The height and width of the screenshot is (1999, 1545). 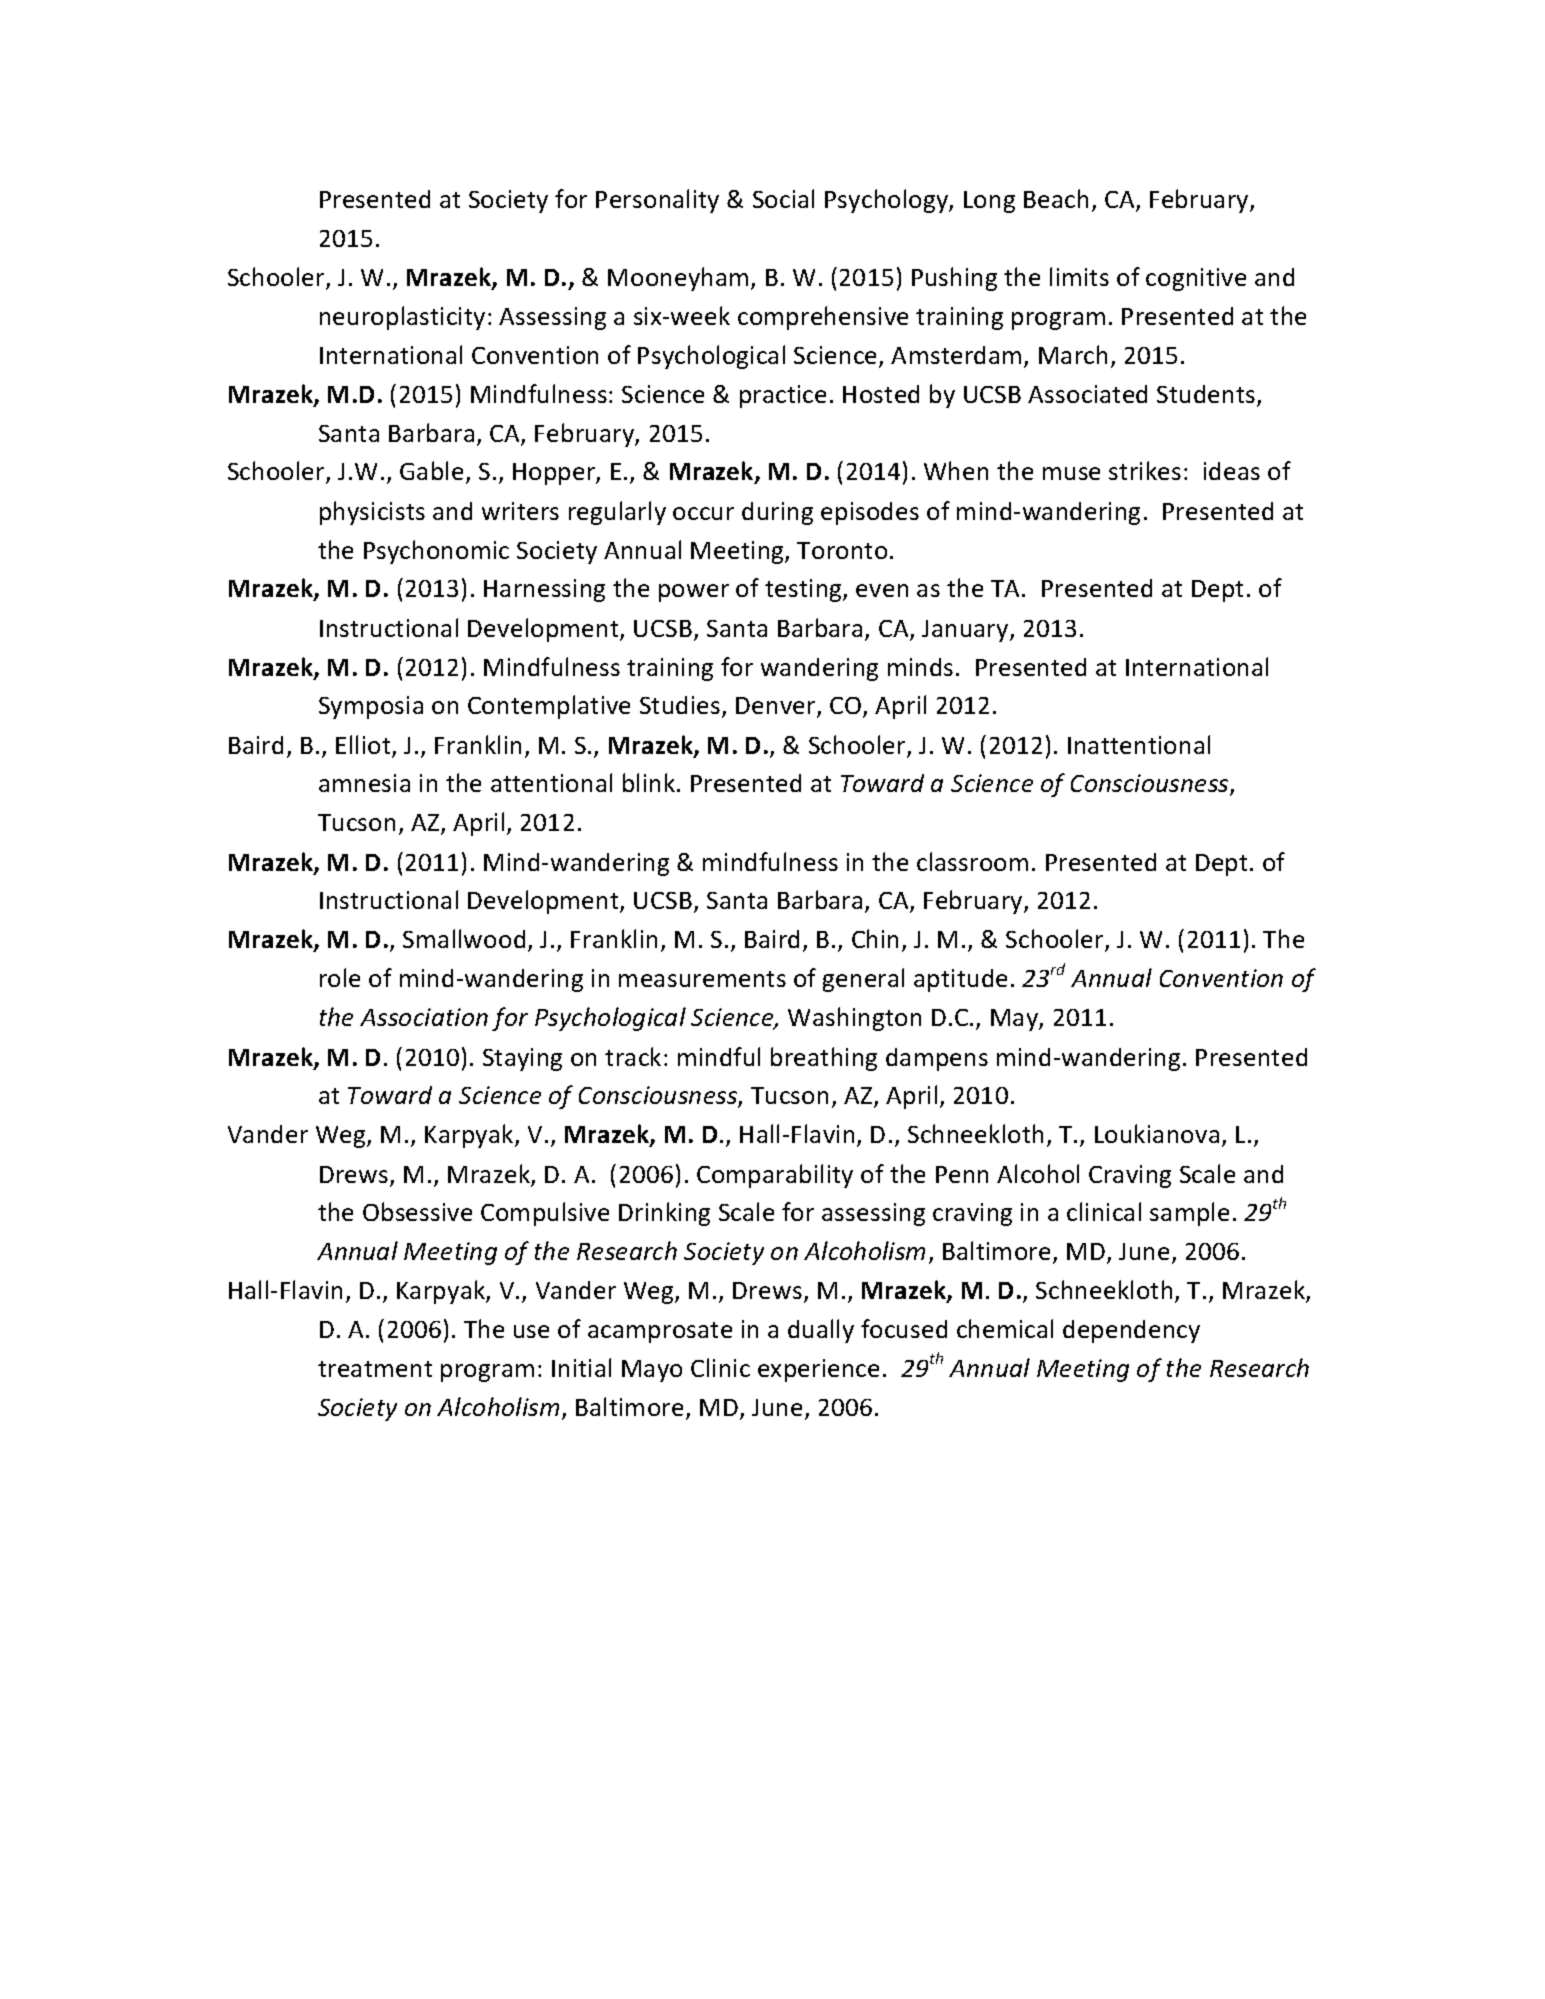 What do you see at coordinates (1079, 276) in the screenshot?
I see `limits` at bounding box center [1079, 276].
